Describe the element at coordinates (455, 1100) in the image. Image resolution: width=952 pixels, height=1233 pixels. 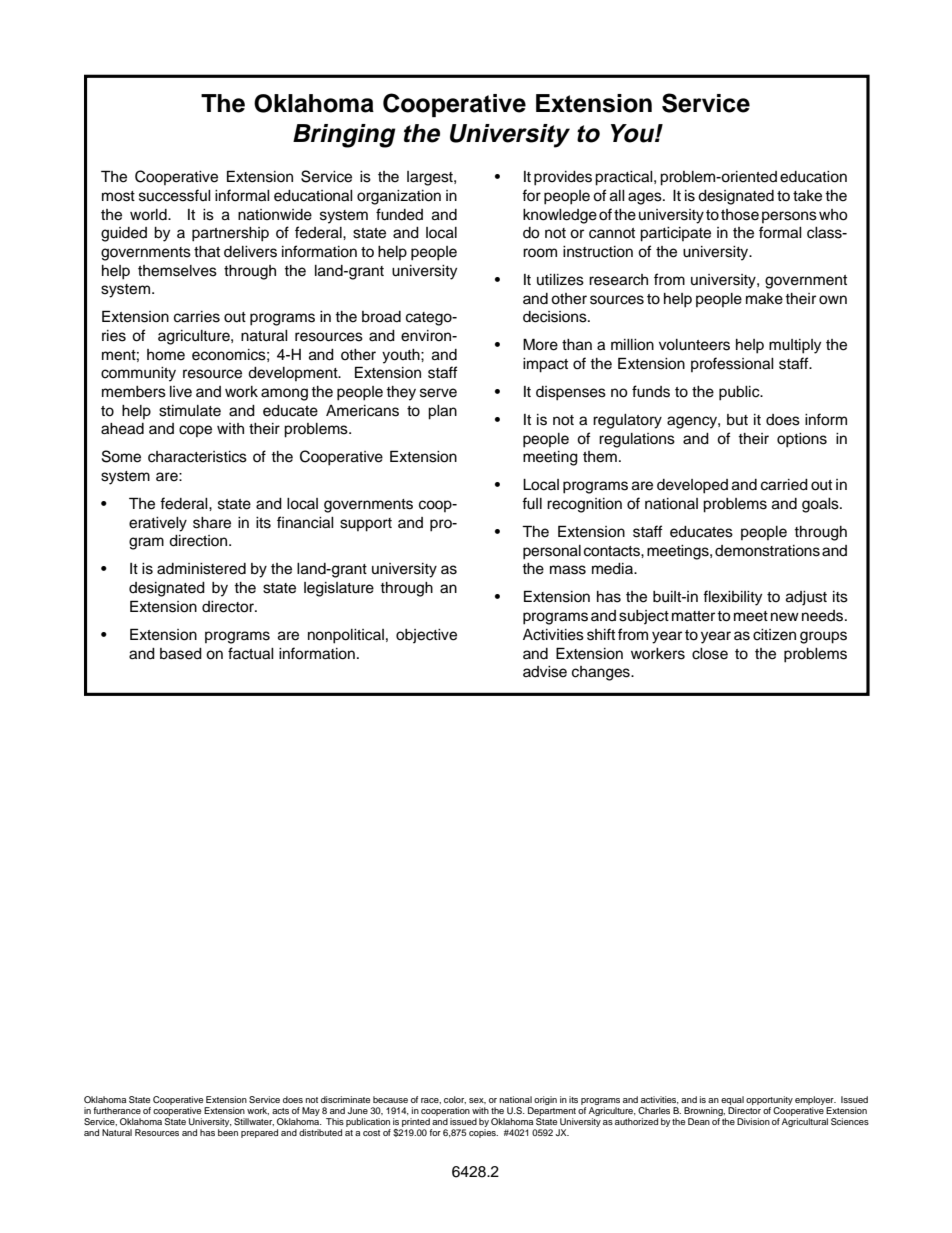
I see `color` at that location.
